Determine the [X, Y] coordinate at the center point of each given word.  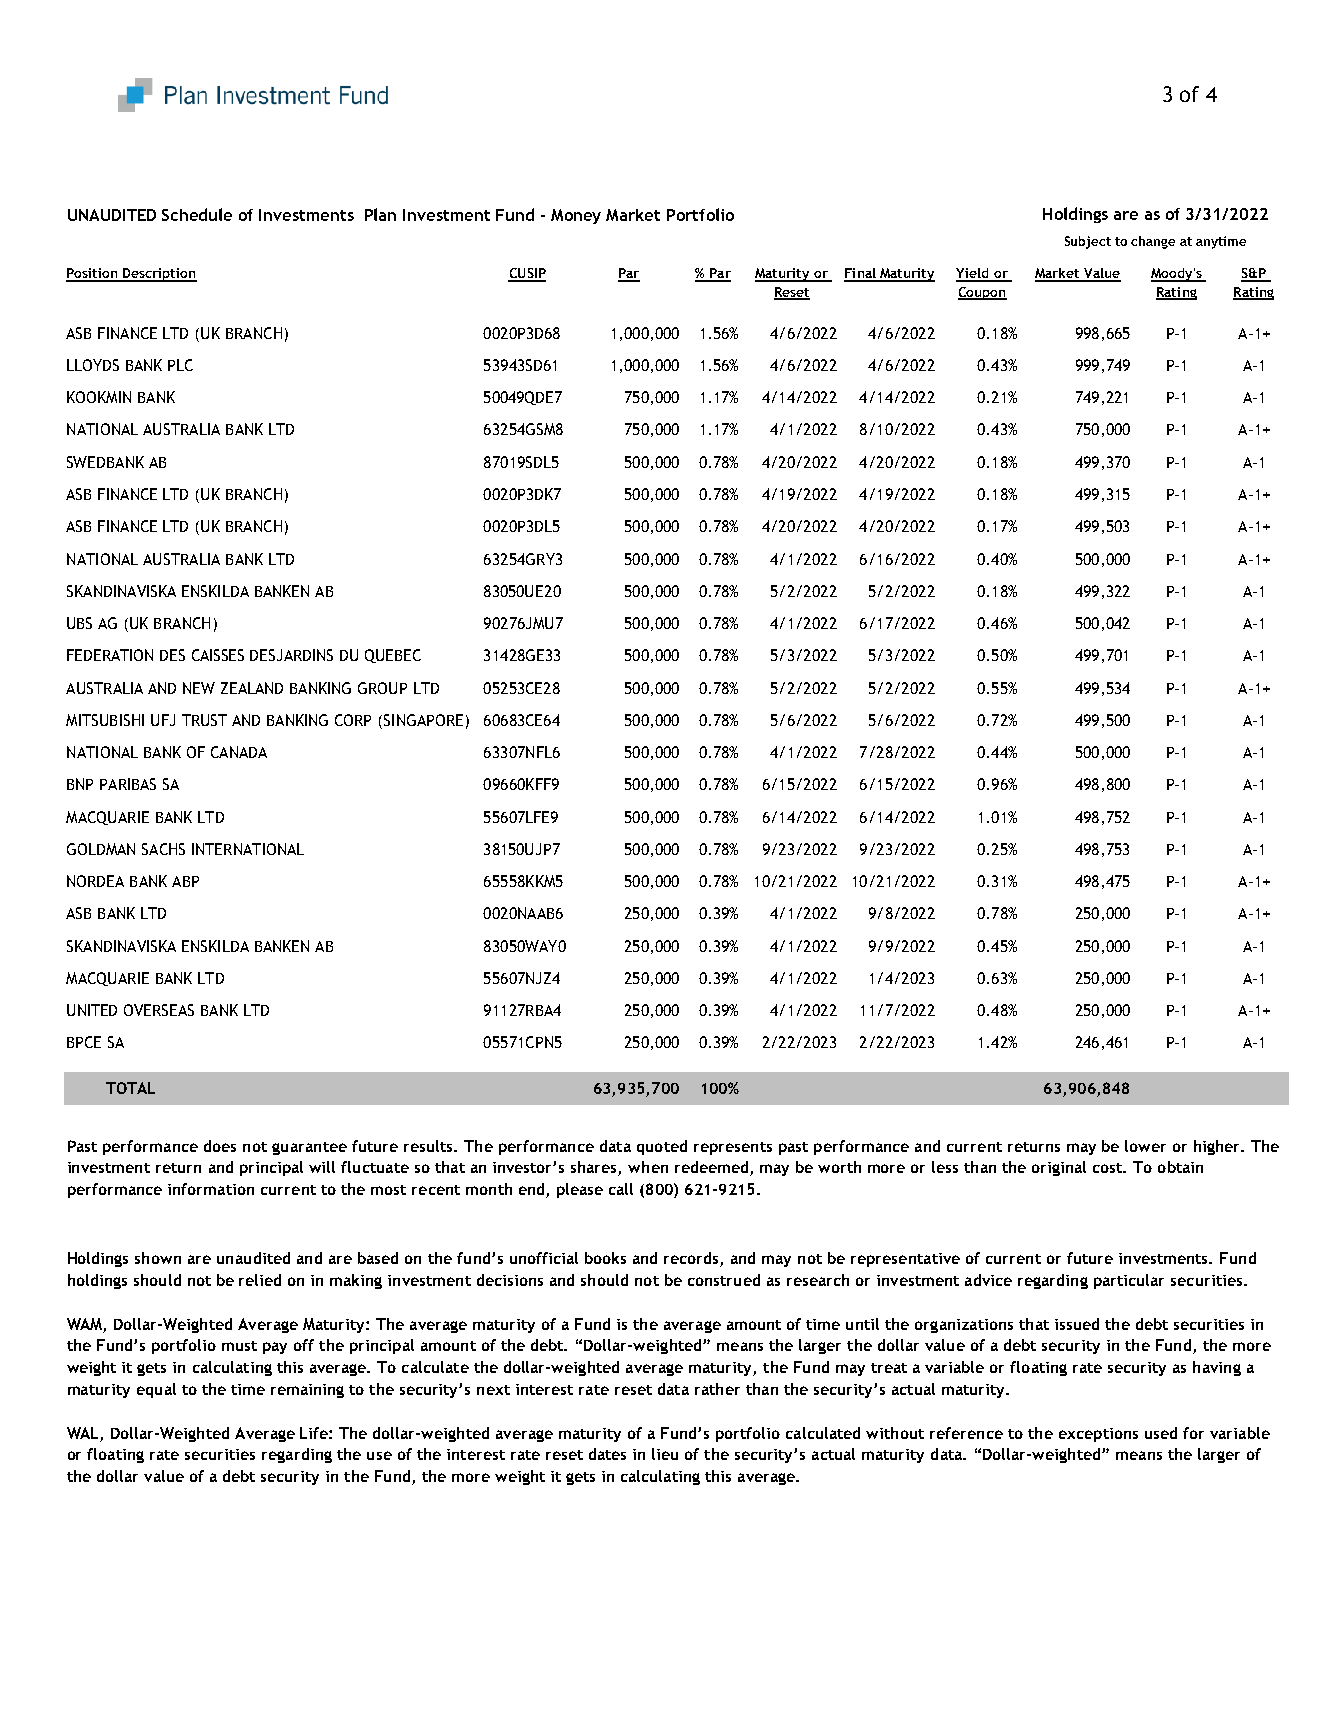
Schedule [197, 214]
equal [156, 1390]
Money [576, 216]
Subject [1088, 242]
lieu [665, 1454]
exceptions [1098, 1435]
